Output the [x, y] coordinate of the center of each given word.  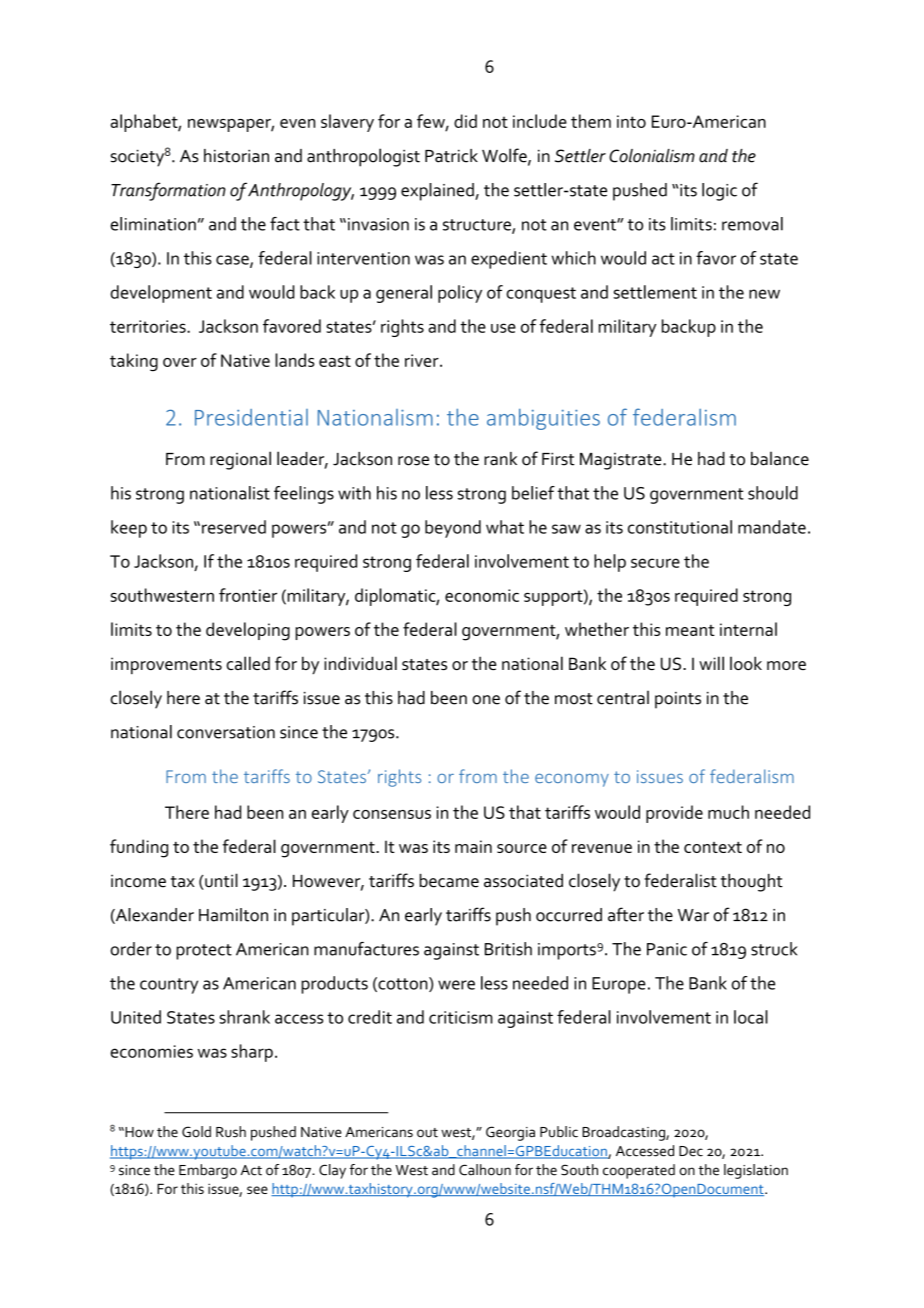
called [248, 663]
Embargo [208, 1171]
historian [236, 156]
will [711, 663]
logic [719, 192]
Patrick [451, 156]
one [486, 700]
